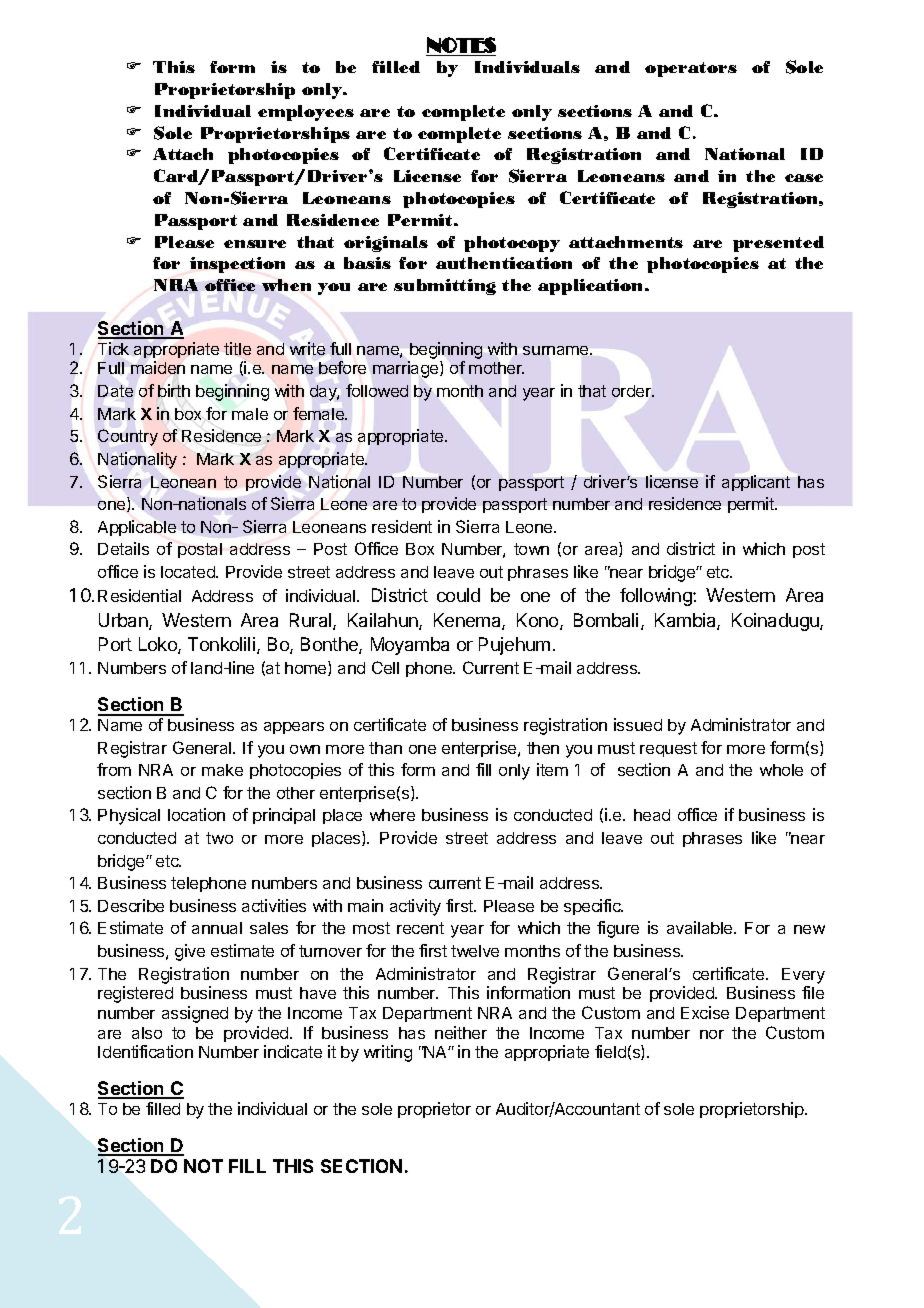  I want to click on operators, so click(691, 69).
